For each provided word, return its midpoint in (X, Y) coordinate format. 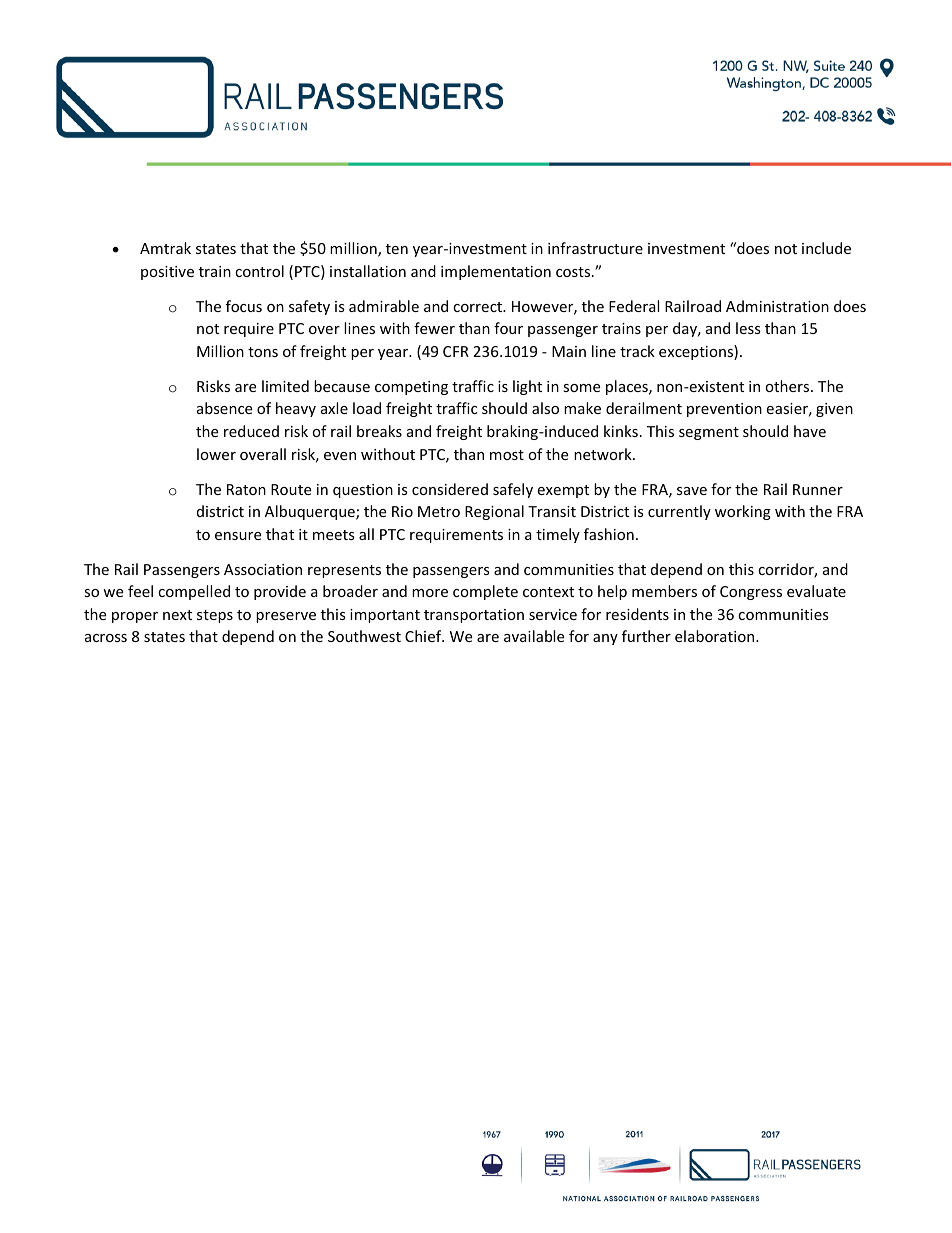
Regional (494, 512)
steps (215, 616)
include (826, 248)
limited (285, 386)
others (788, 386)
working (743, 512)
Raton (246, 489)
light (527, 387)
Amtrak (165, 248)
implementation (496, 272)
